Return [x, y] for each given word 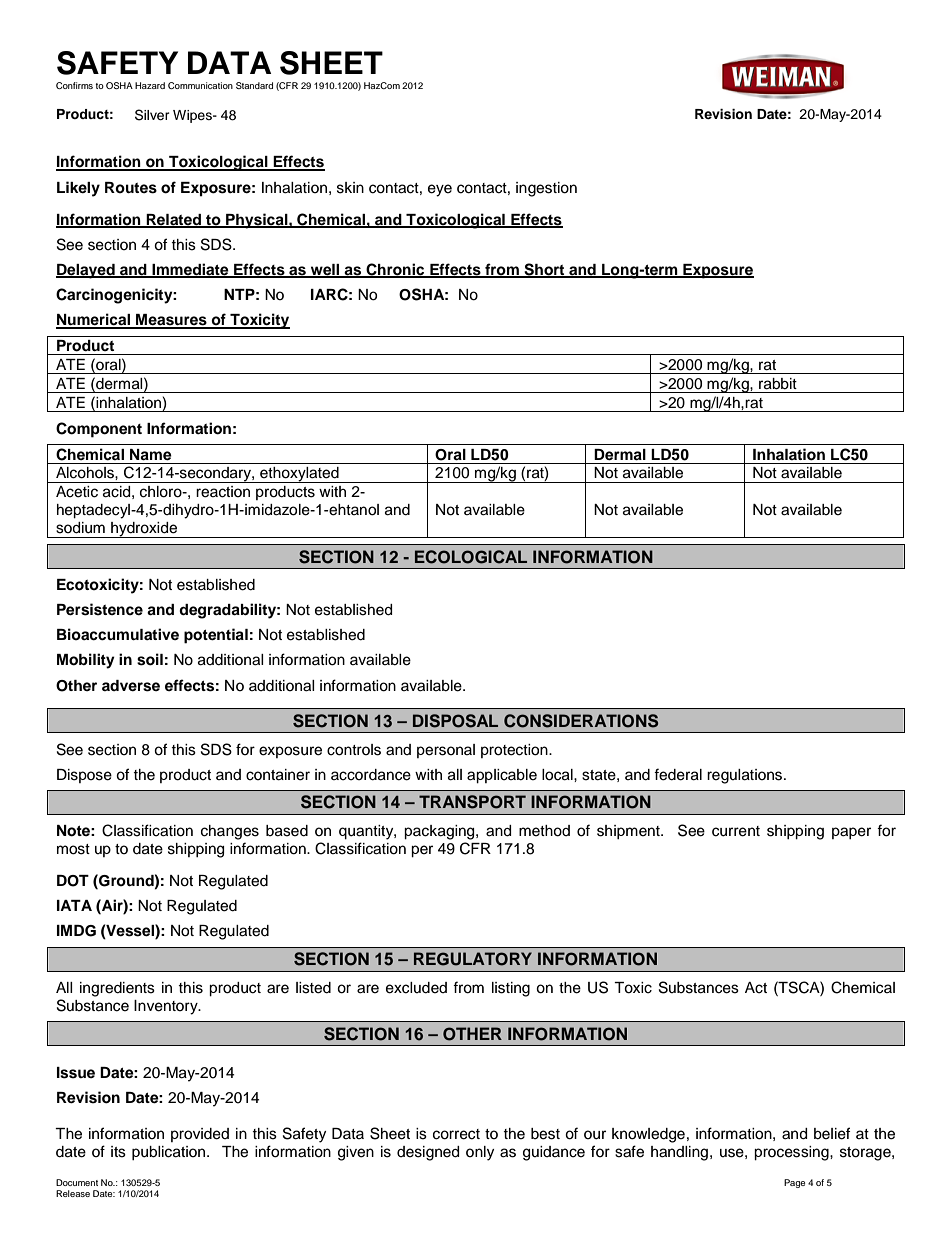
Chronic [395, 270]
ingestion [546, 189]
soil [150, 659]
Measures [171, 321]
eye [440, 190]
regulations [746, 776]
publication [170, 1153]
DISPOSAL [455, 721]
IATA [74, 905]
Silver [152, 115]
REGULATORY [473, 959]
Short [544, 270]
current [736, 831]
